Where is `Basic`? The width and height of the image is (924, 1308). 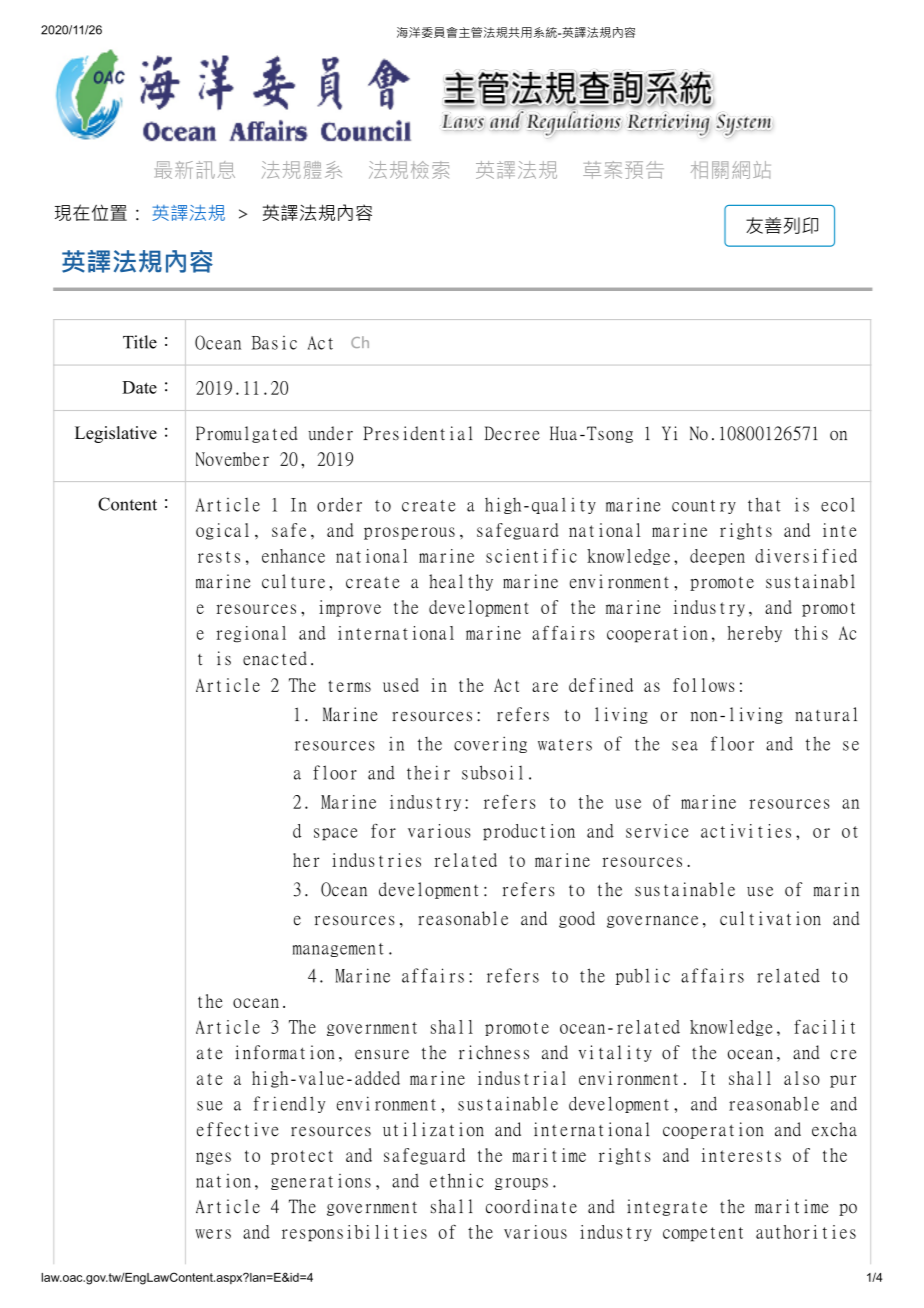 Basic is located at coordinates (274, 343).
